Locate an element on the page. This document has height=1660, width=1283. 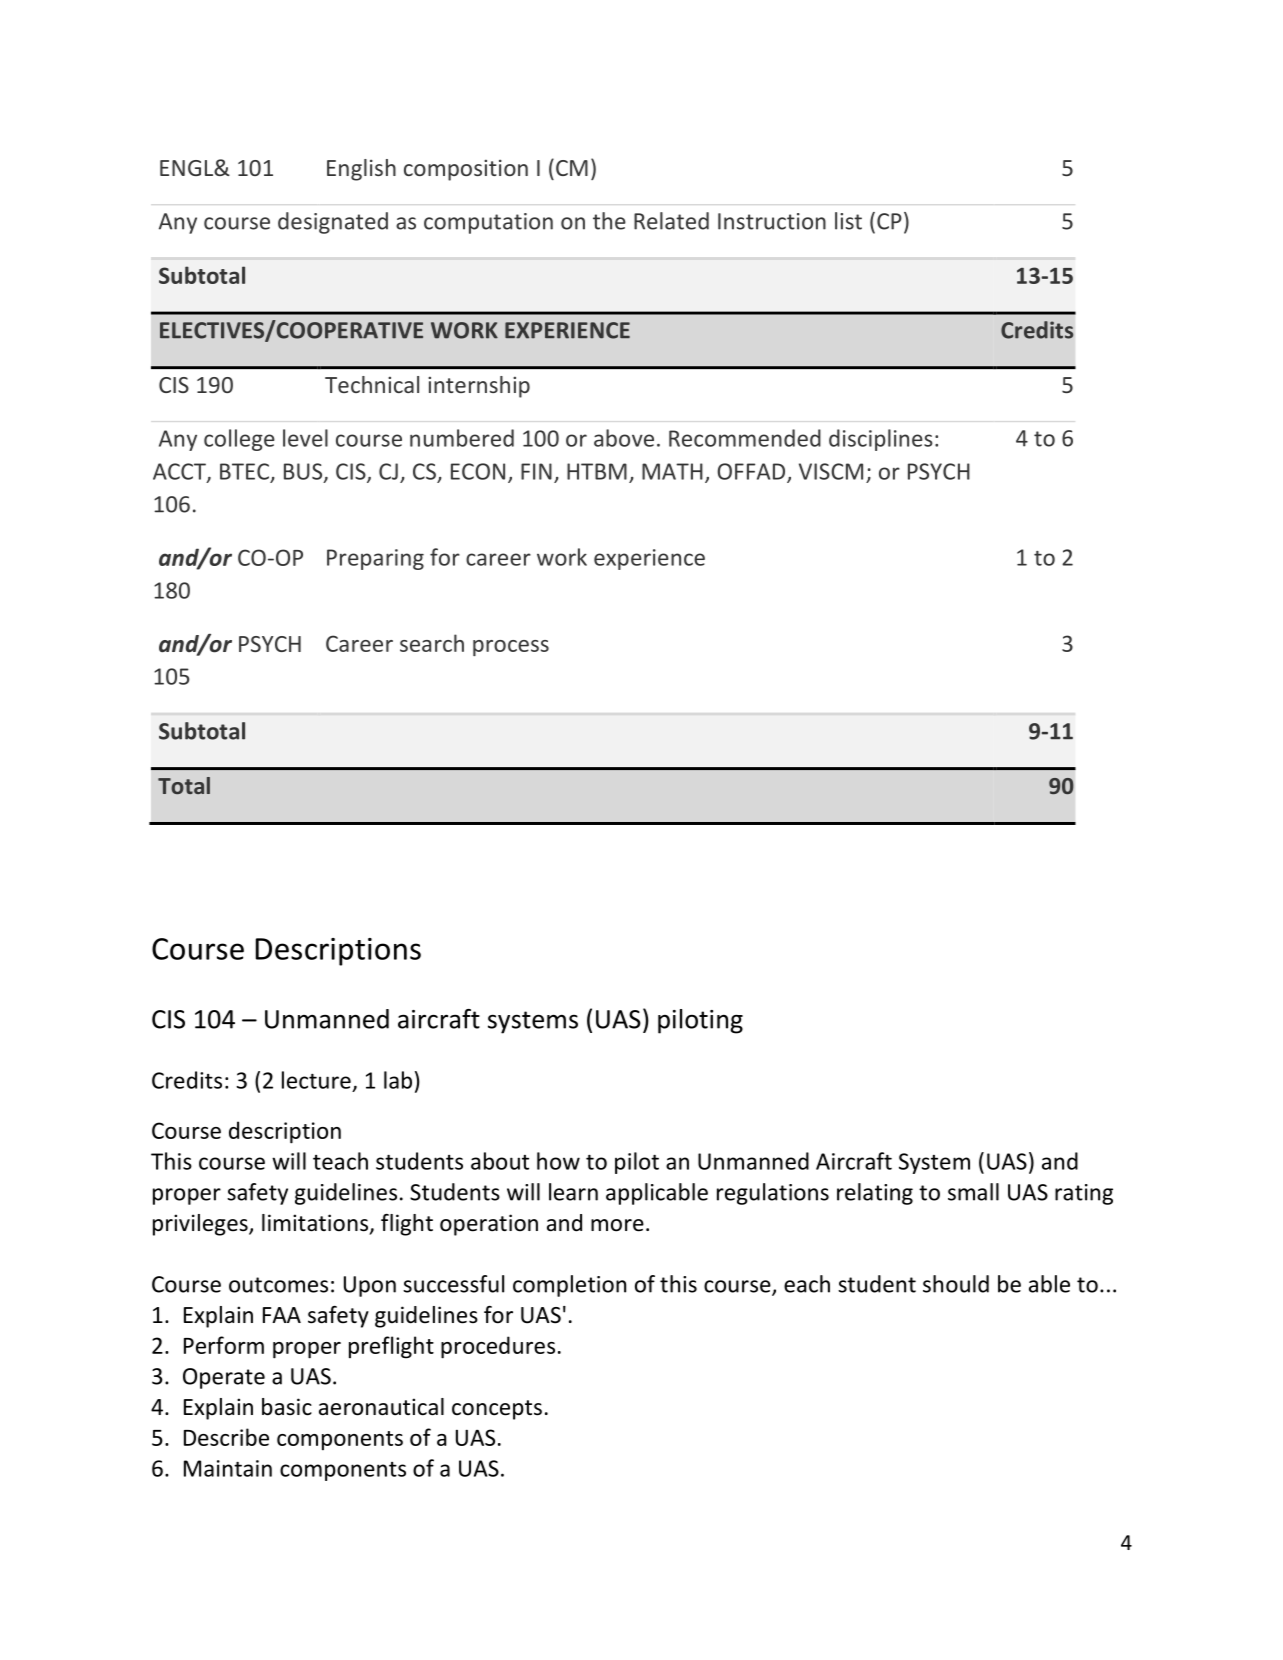
basic is located at coordinates (287, 1407).
